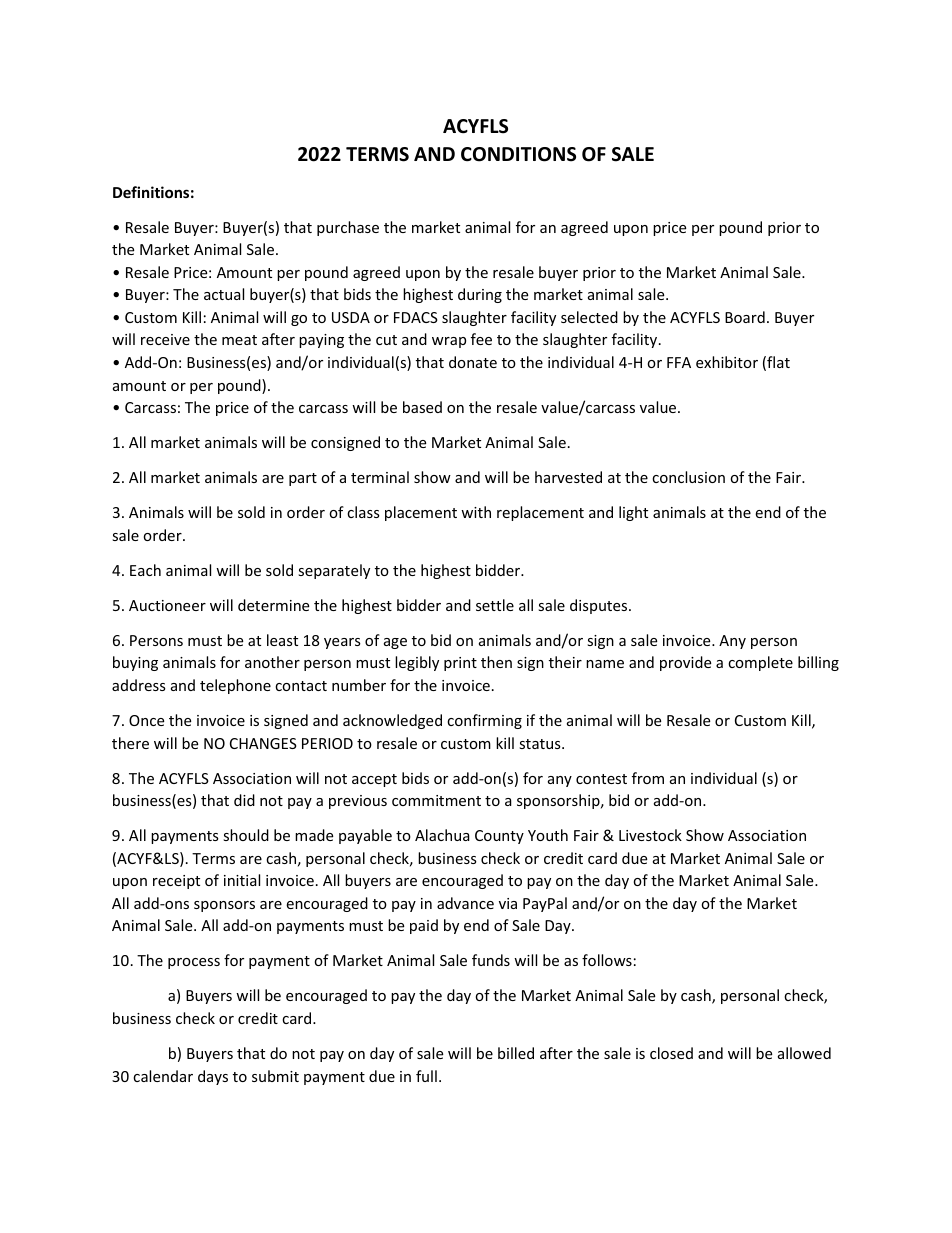 This page has width=952, height=1233. I want to click on Board, so click(745, 317).
